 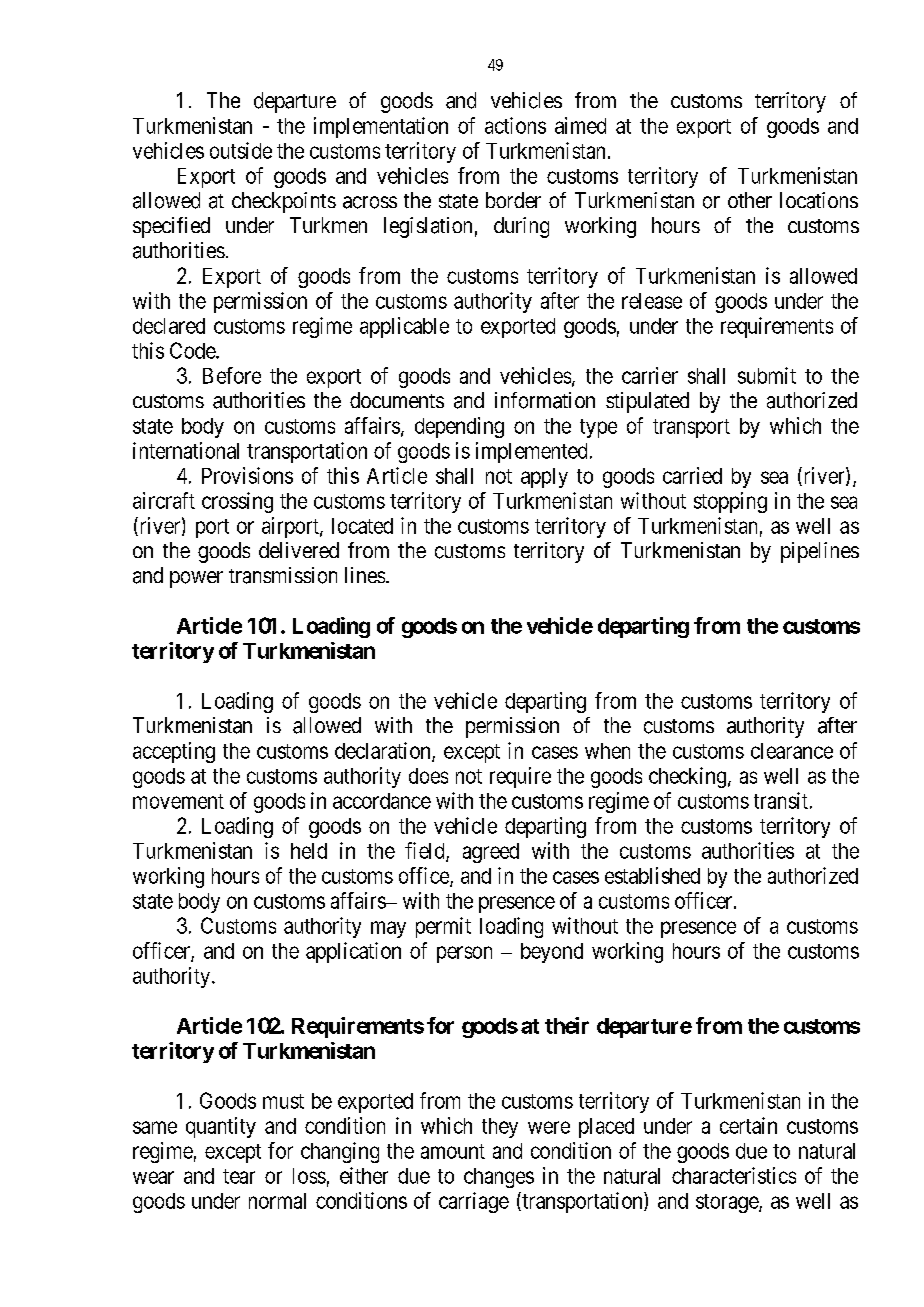 What do you see at coordinates (767, 375) in the image?
I see `submit` at bounding box center [767, 375].
